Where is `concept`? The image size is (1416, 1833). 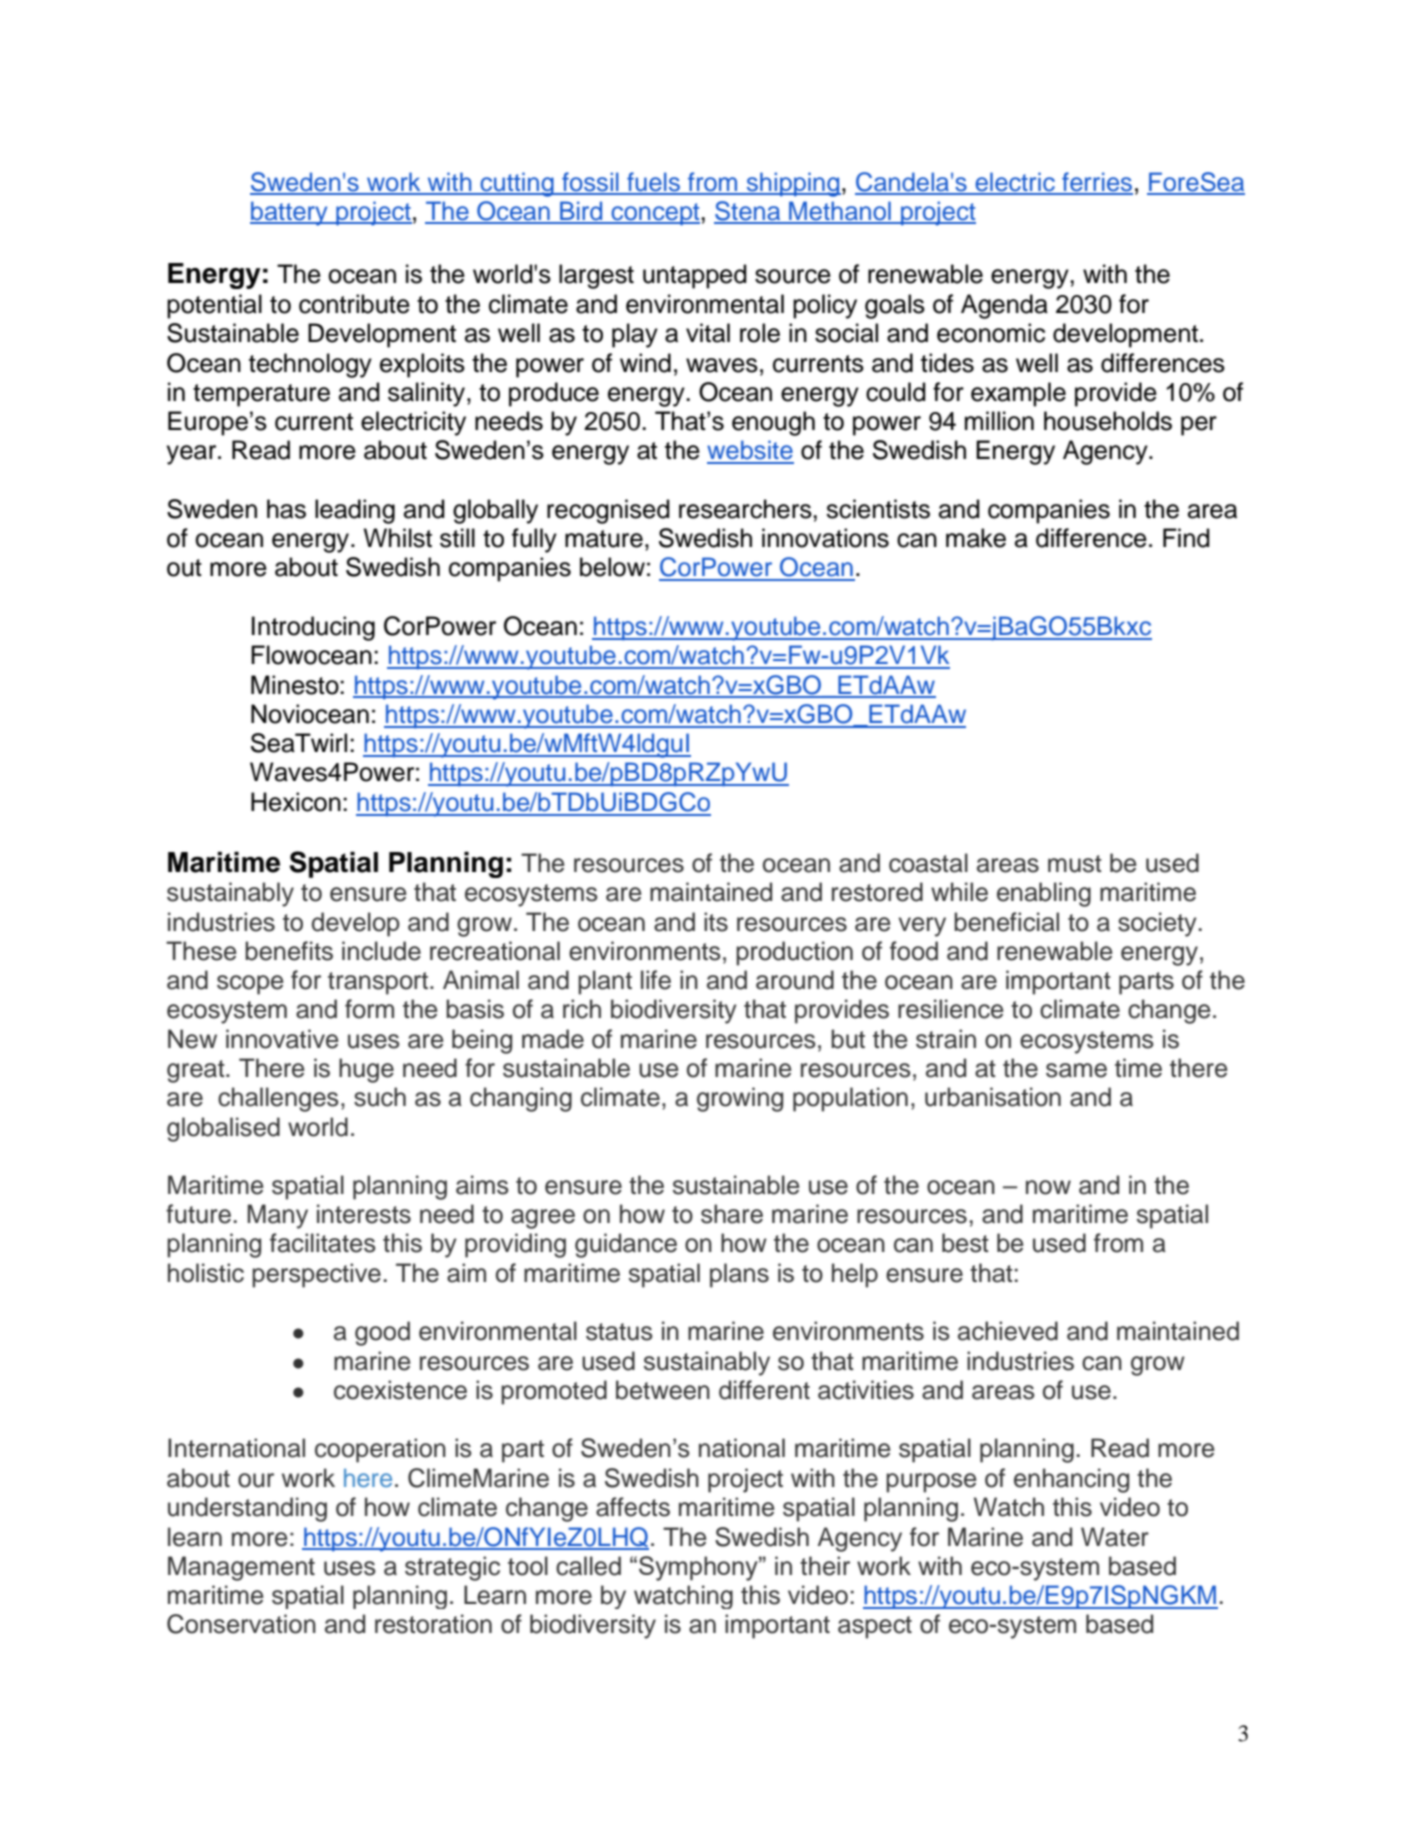
concept is located at coordinates (655, 214).
